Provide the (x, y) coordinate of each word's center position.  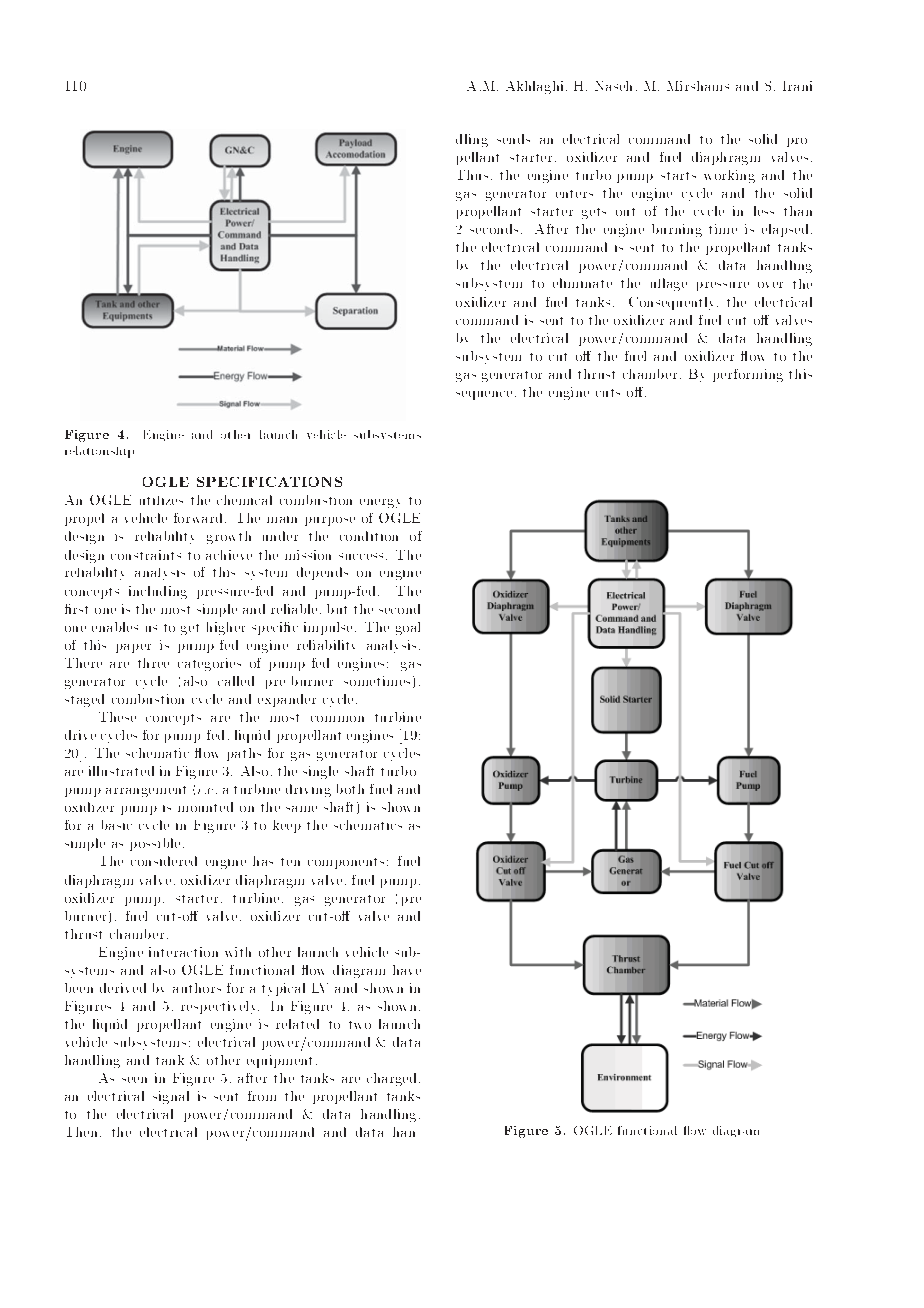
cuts (608, 393)
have (407, 970)
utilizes (161, 500)
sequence (484, 395)
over (770, 285)
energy (380, 503)
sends (513, 139)
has (263, 861)
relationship (99, 452)
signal (171, 1097)
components (346, 863)
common (337, 719)
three (153, 663)
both (350, 789)
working (729, 176)
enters (574, 194)
